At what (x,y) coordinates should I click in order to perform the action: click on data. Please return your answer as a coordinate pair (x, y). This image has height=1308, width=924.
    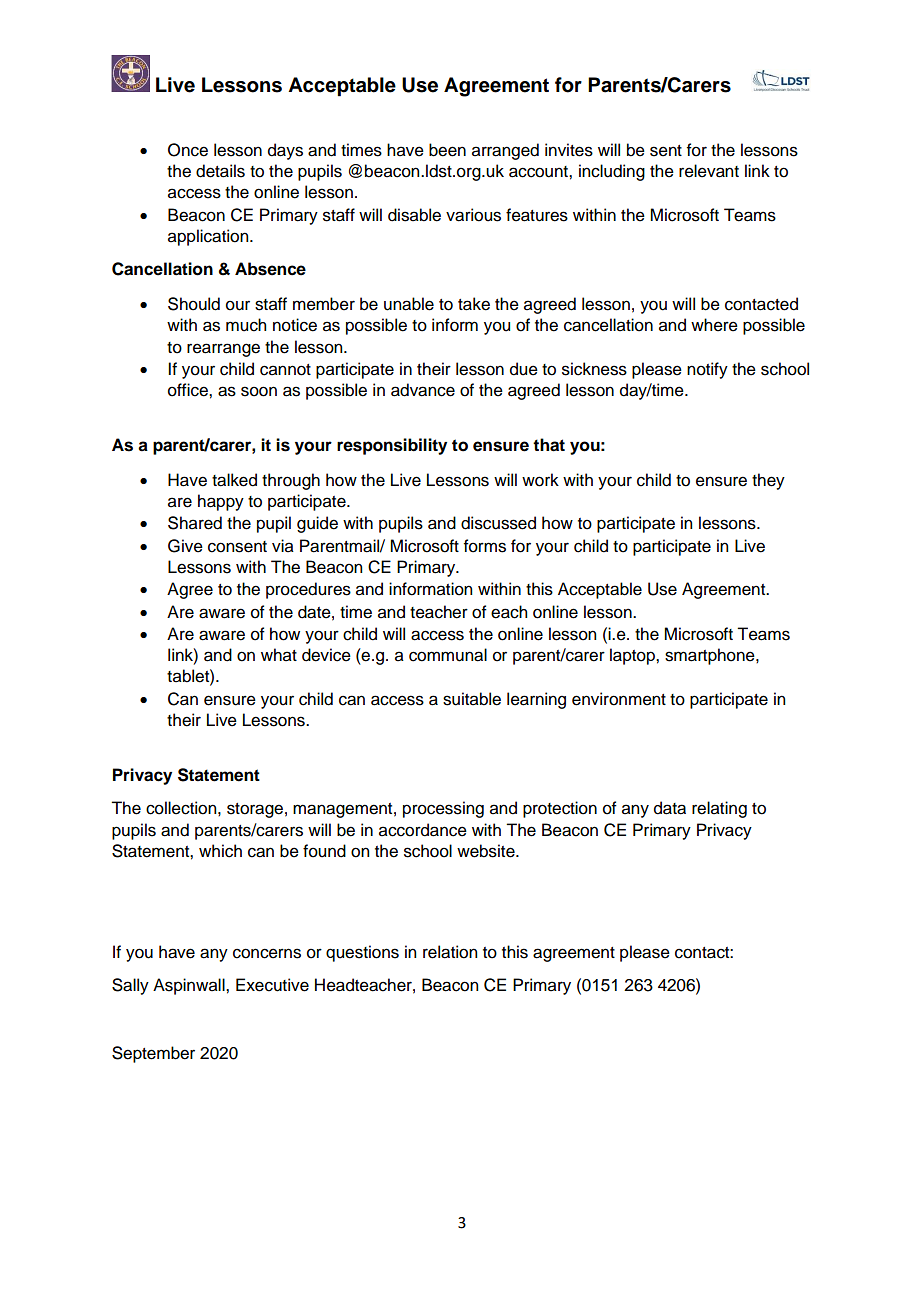
    Looking at the image, I should click on (670, 808).
